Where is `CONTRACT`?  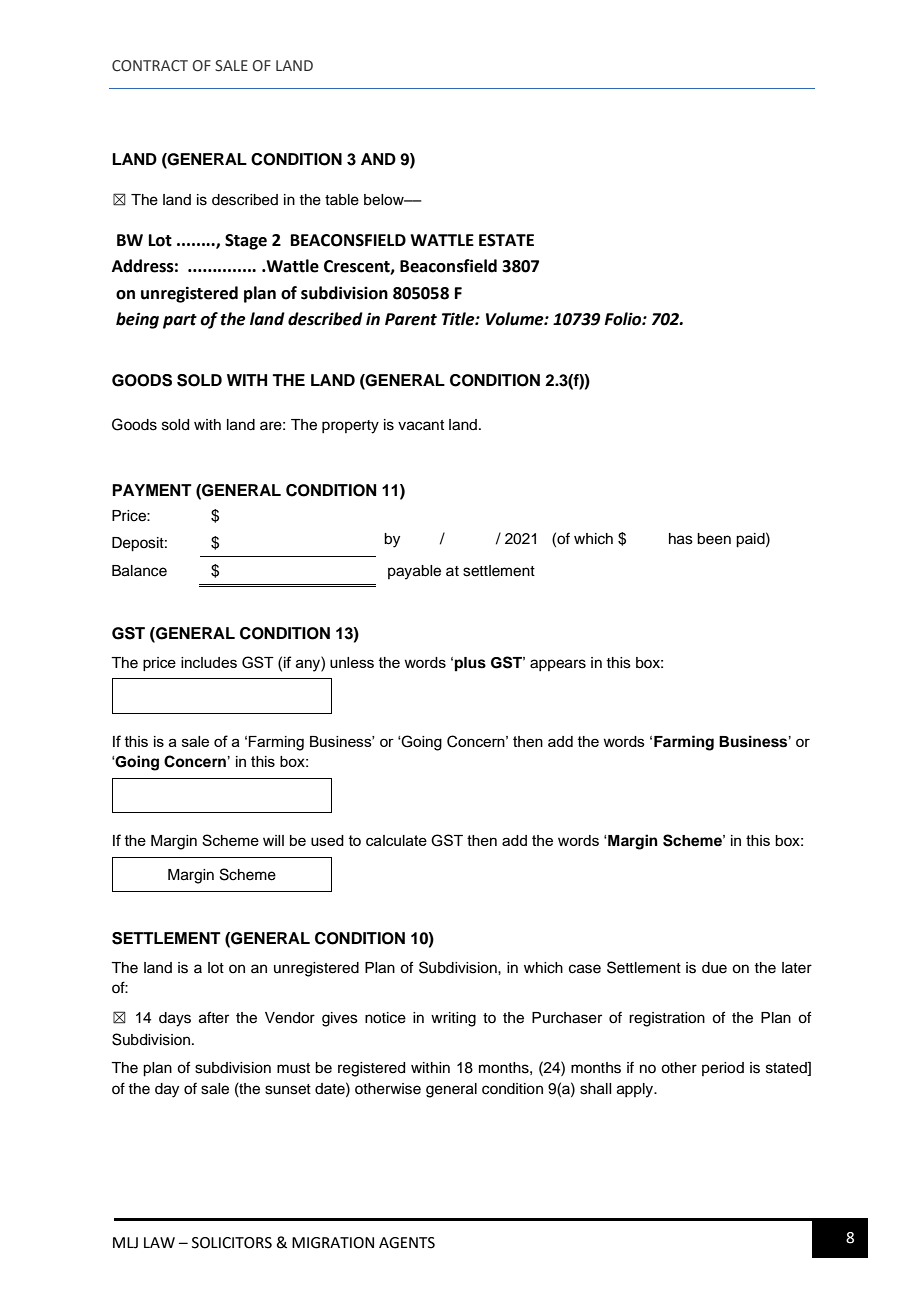
CONTRACT is located at coordinates (150, 66).
